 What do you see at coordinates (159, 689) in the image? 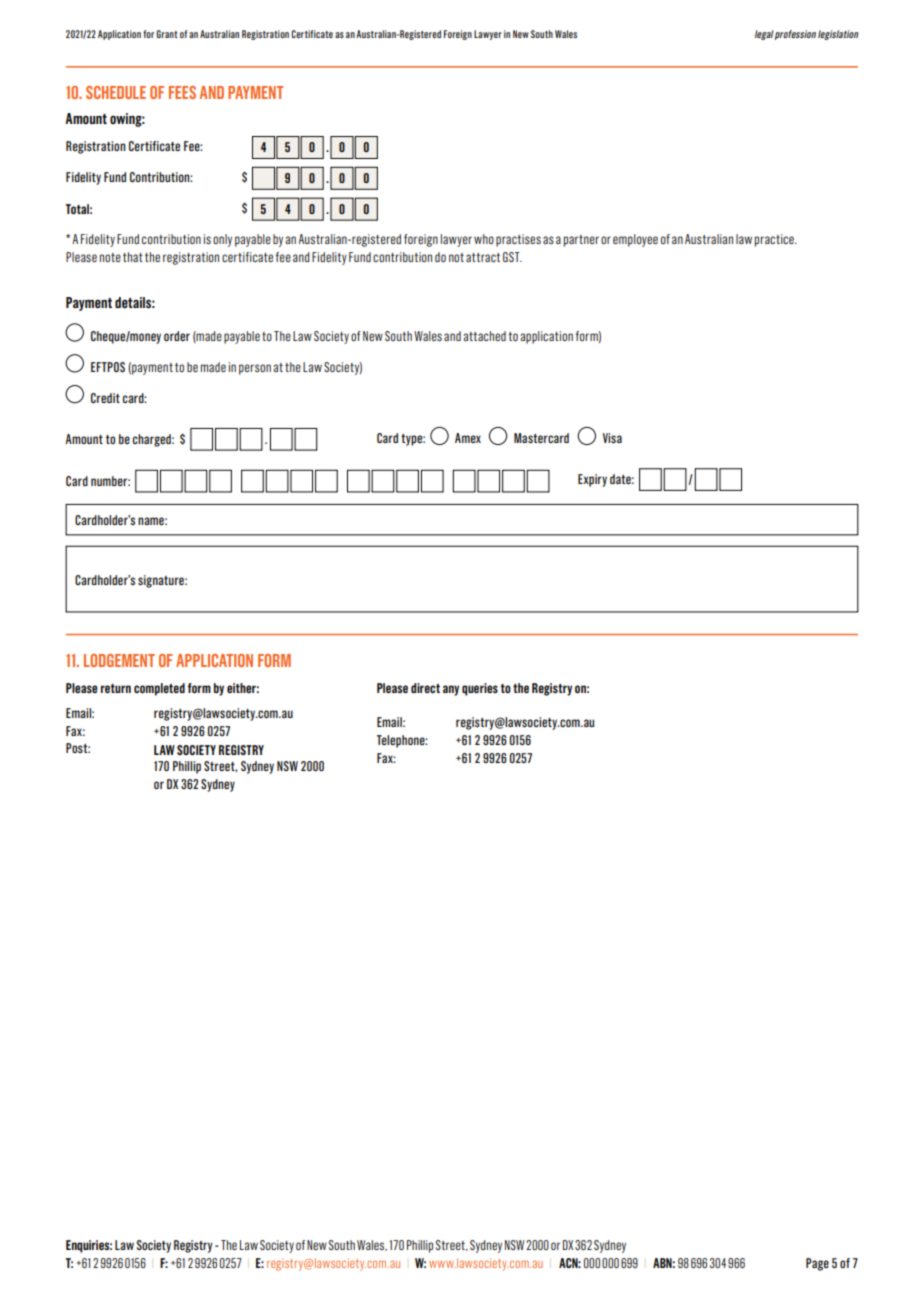
I see `completed` at bounding box center [159, 689].
